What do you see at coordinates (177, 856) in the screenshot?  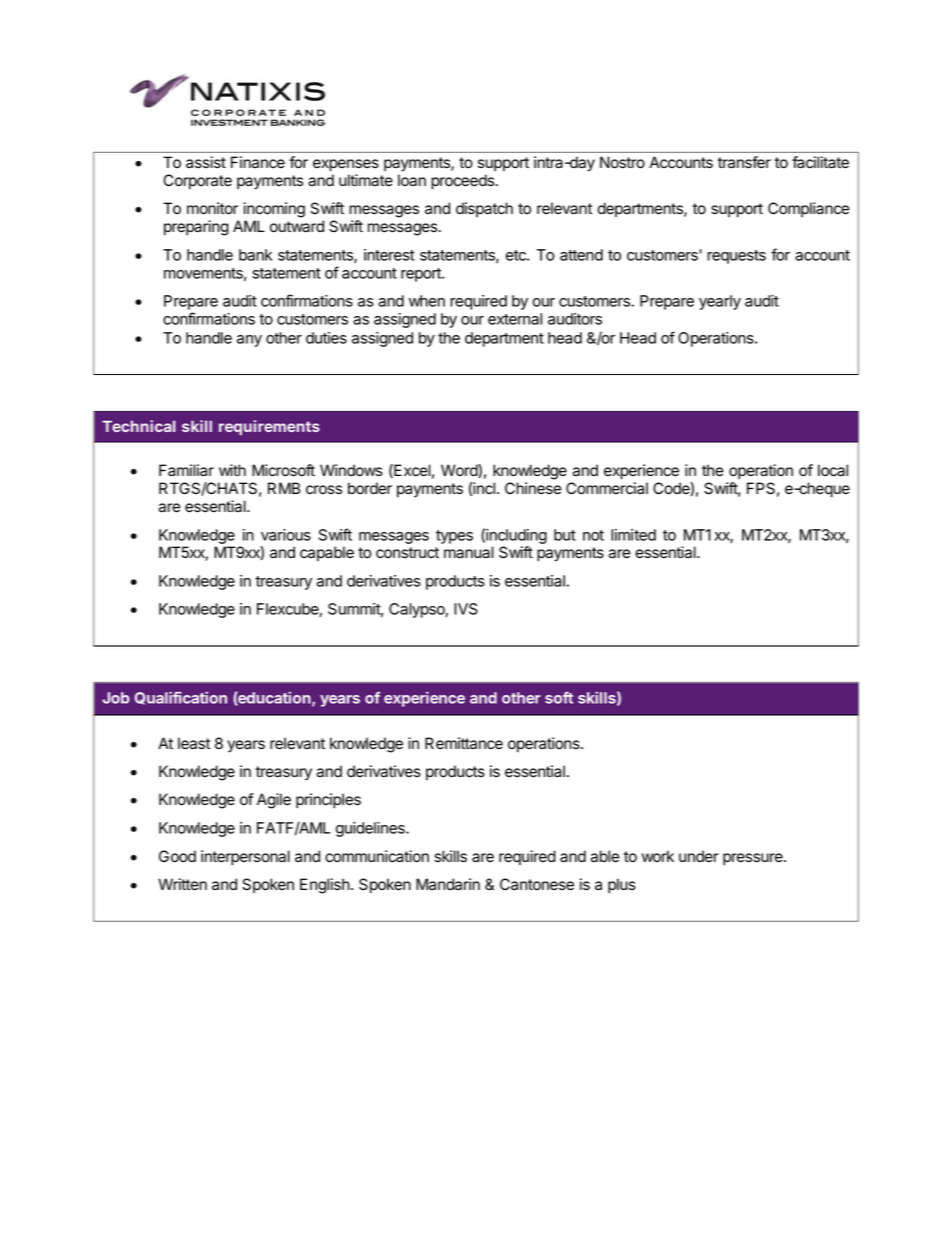 I see `Good` at bounding box center [177, 856].
